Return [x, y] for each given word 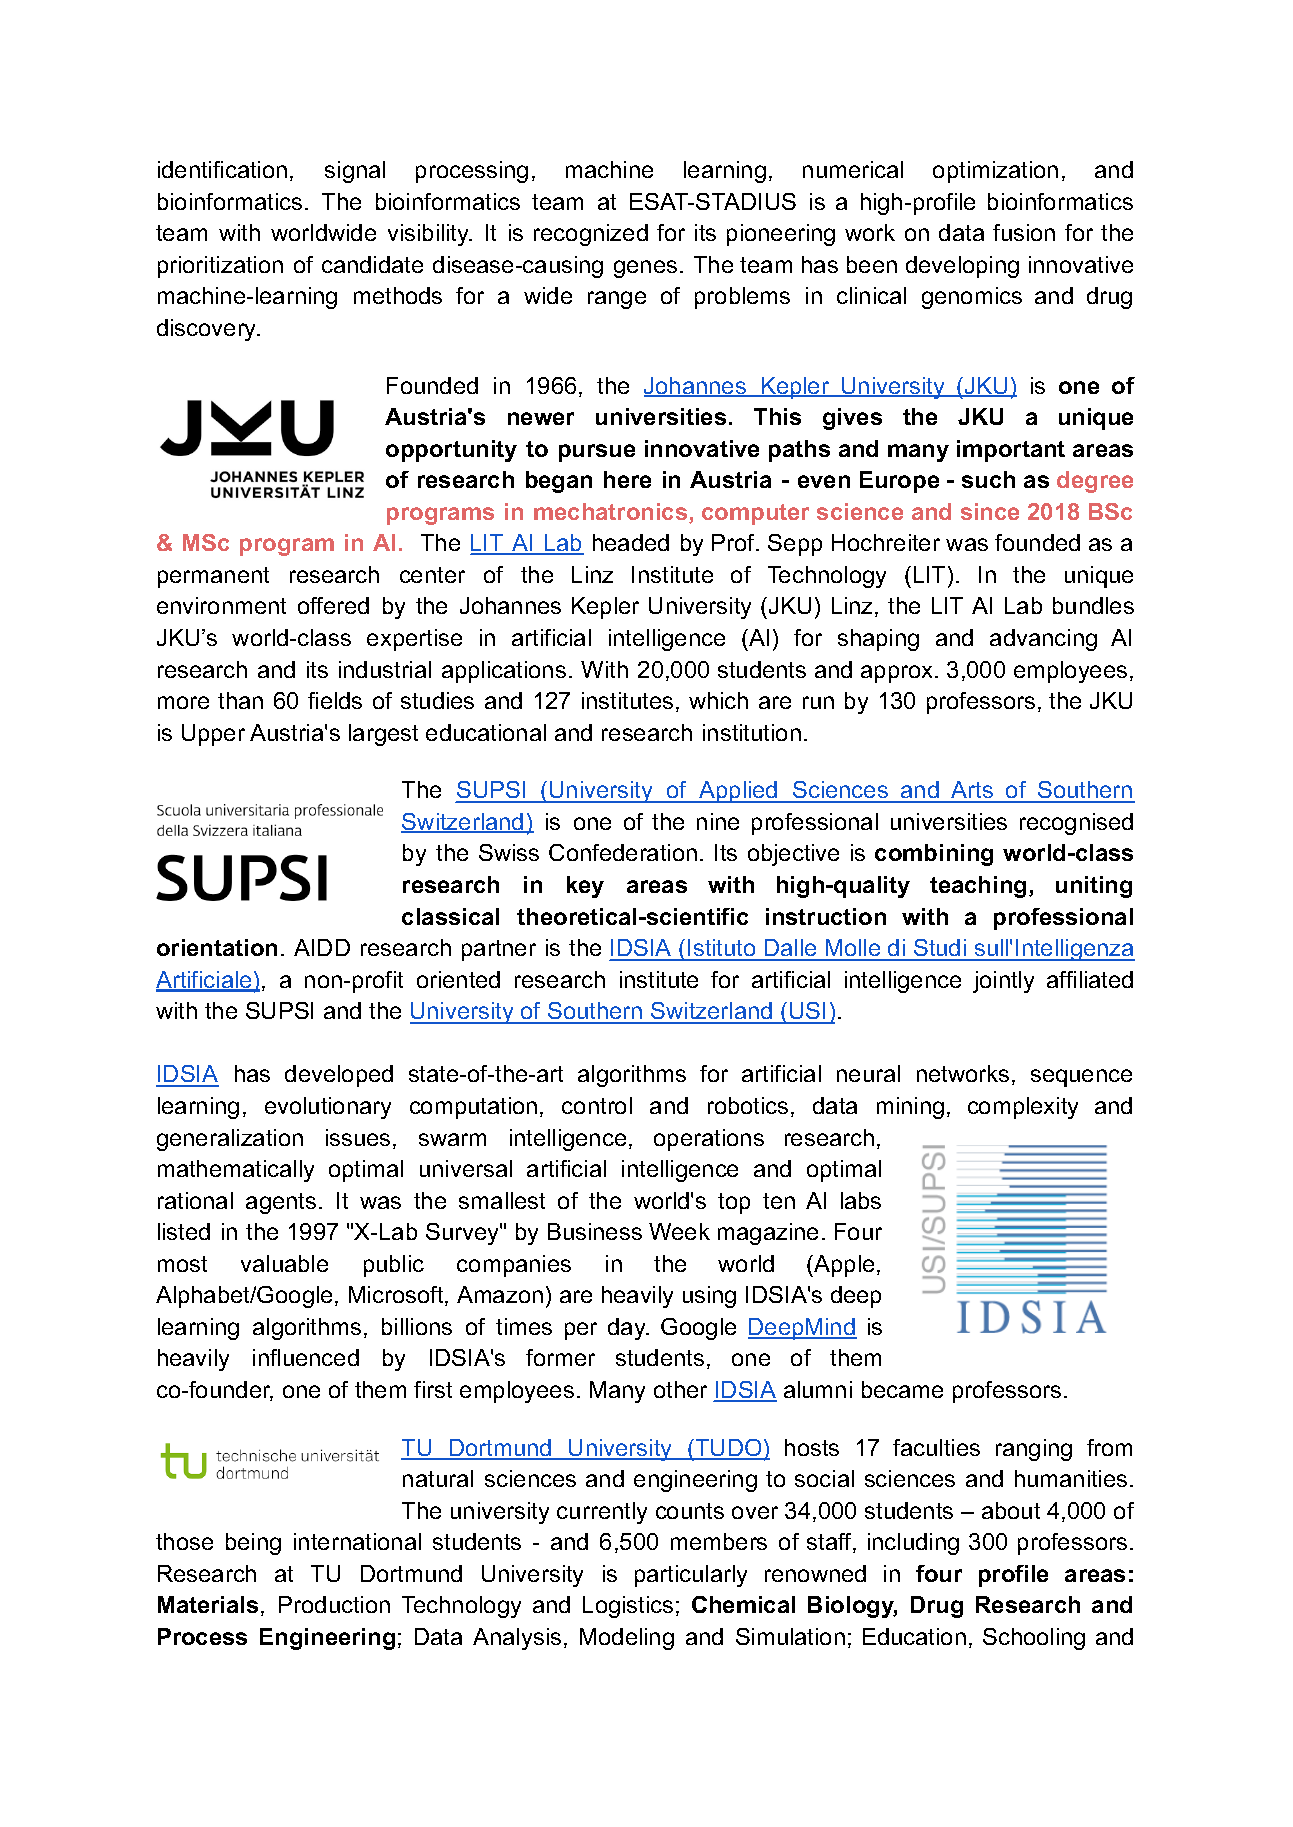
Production [334, 1604]
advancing [1043, 640]
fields [335, 700]
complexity [1023, 1108]
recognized [591, 235]
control [597, 1105]
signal [355, 172]
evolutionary [328, 1108]
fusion [1024, 232]
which [718, 700]
